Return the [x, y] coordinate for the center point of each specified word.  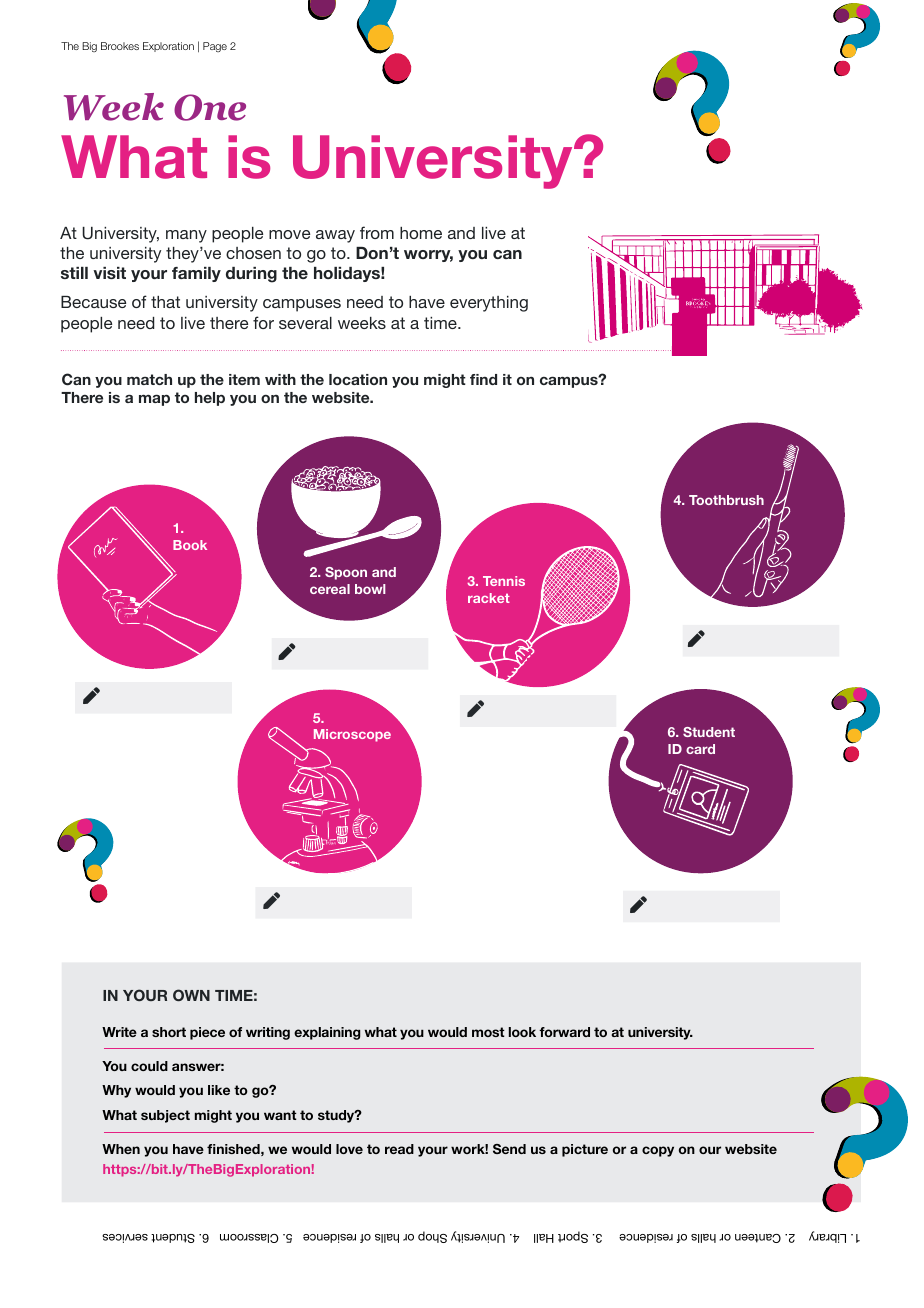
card [700, 749]
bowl [370, 589]
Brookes [120, 46]
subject [165, 1116]
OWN [191, 995]
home [421, 233]
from [377, 232]
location [358, 379]
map [154, 400]
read [399, 1149]
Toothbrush [726, 500]
